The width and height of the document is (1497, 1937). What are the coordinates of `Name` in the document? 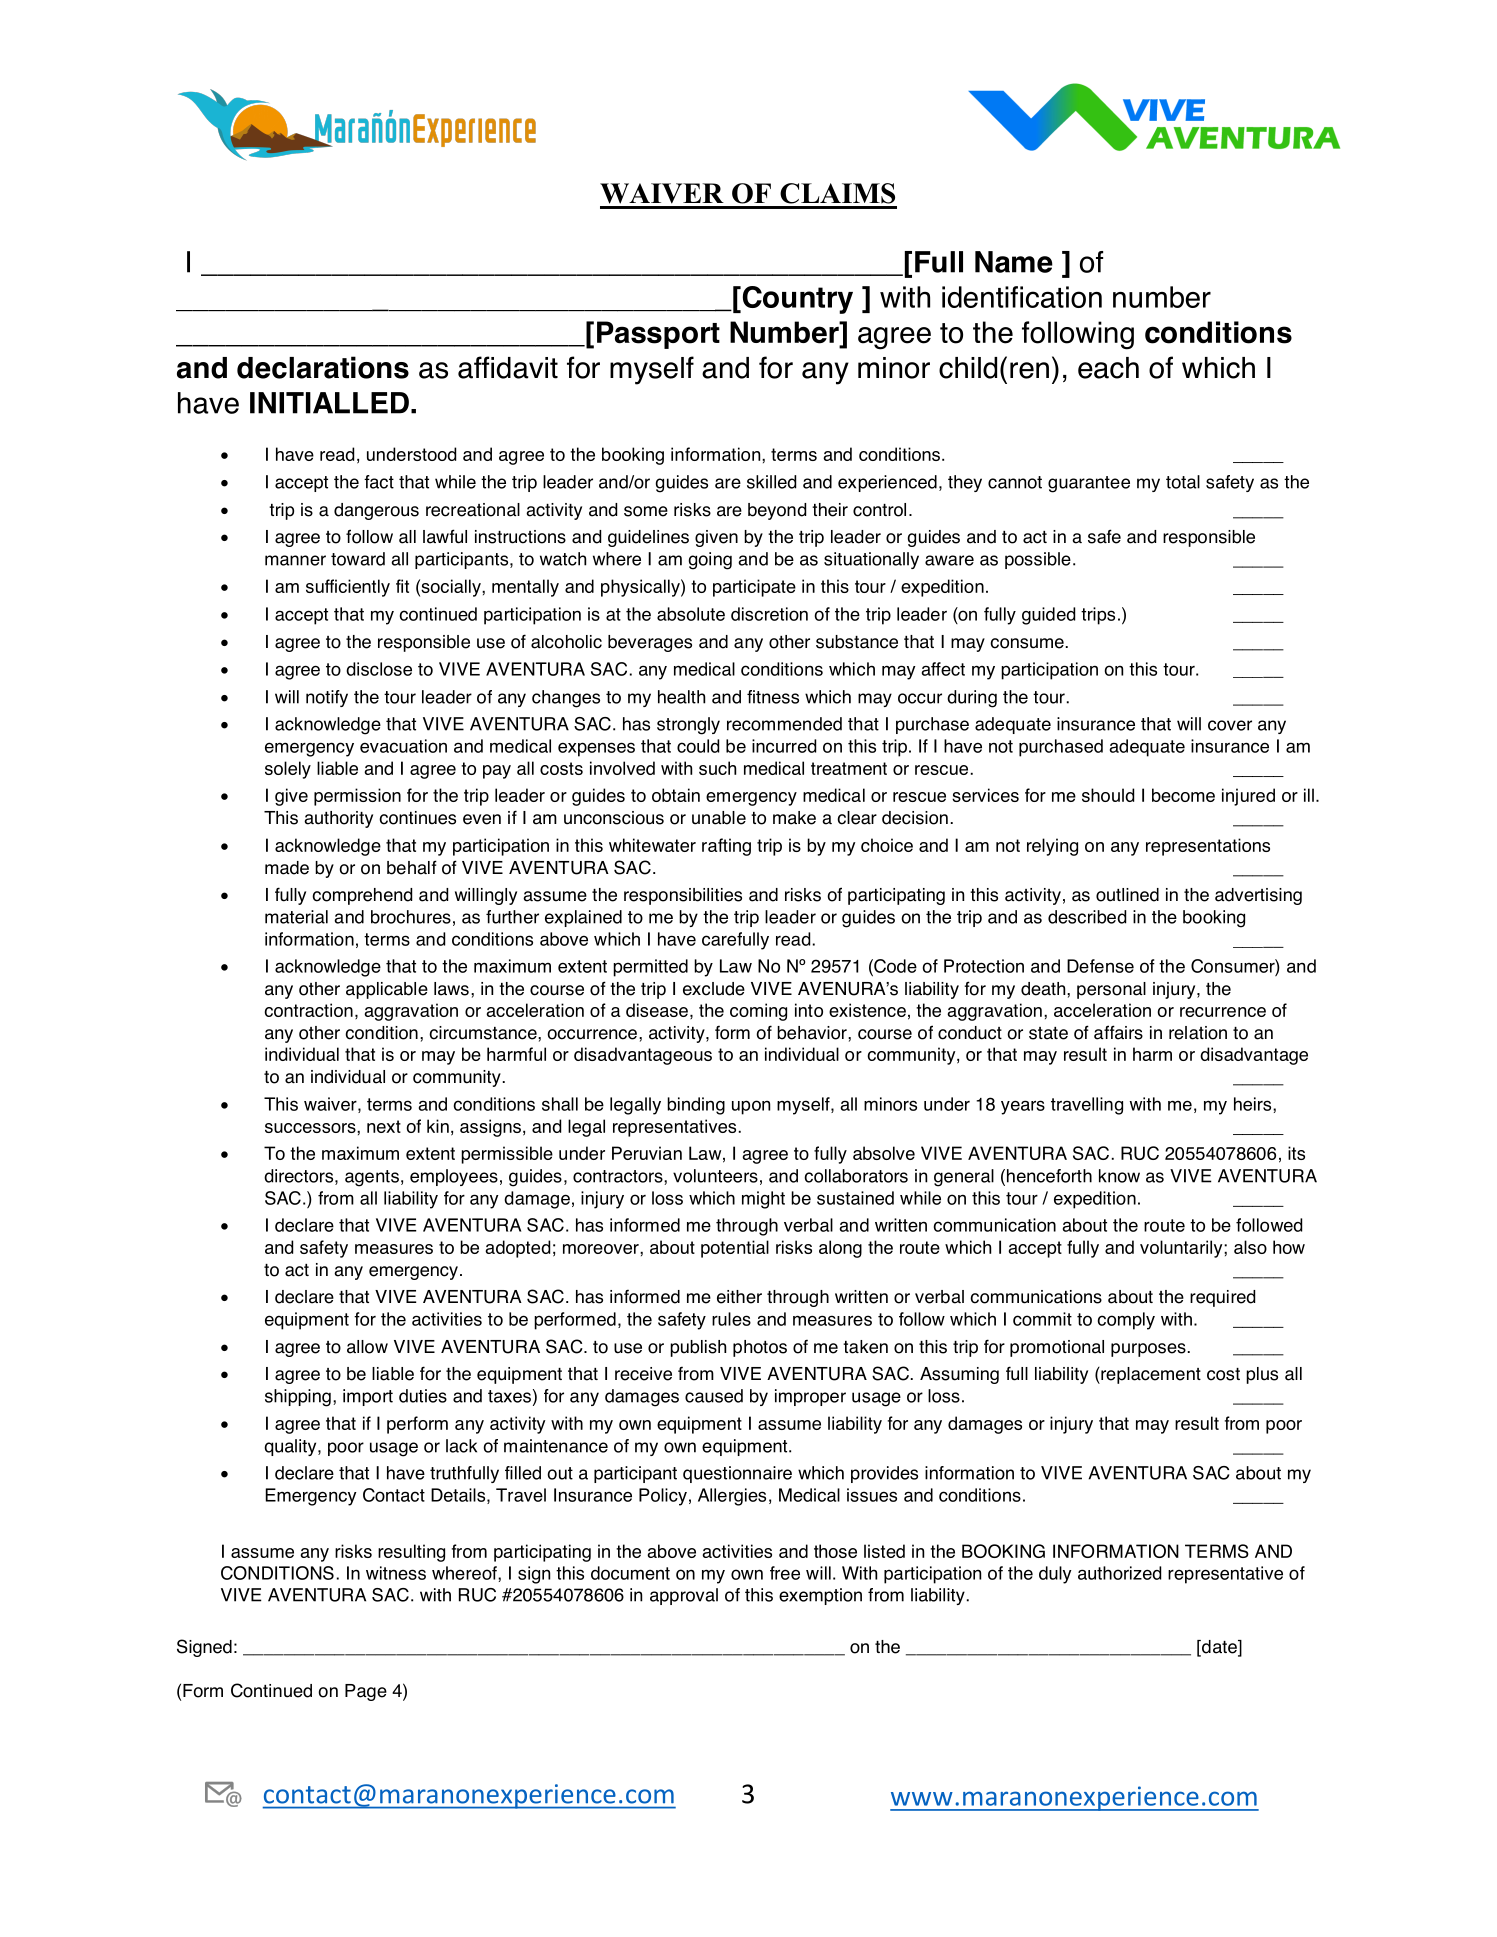 It's located at (1014, 262).
